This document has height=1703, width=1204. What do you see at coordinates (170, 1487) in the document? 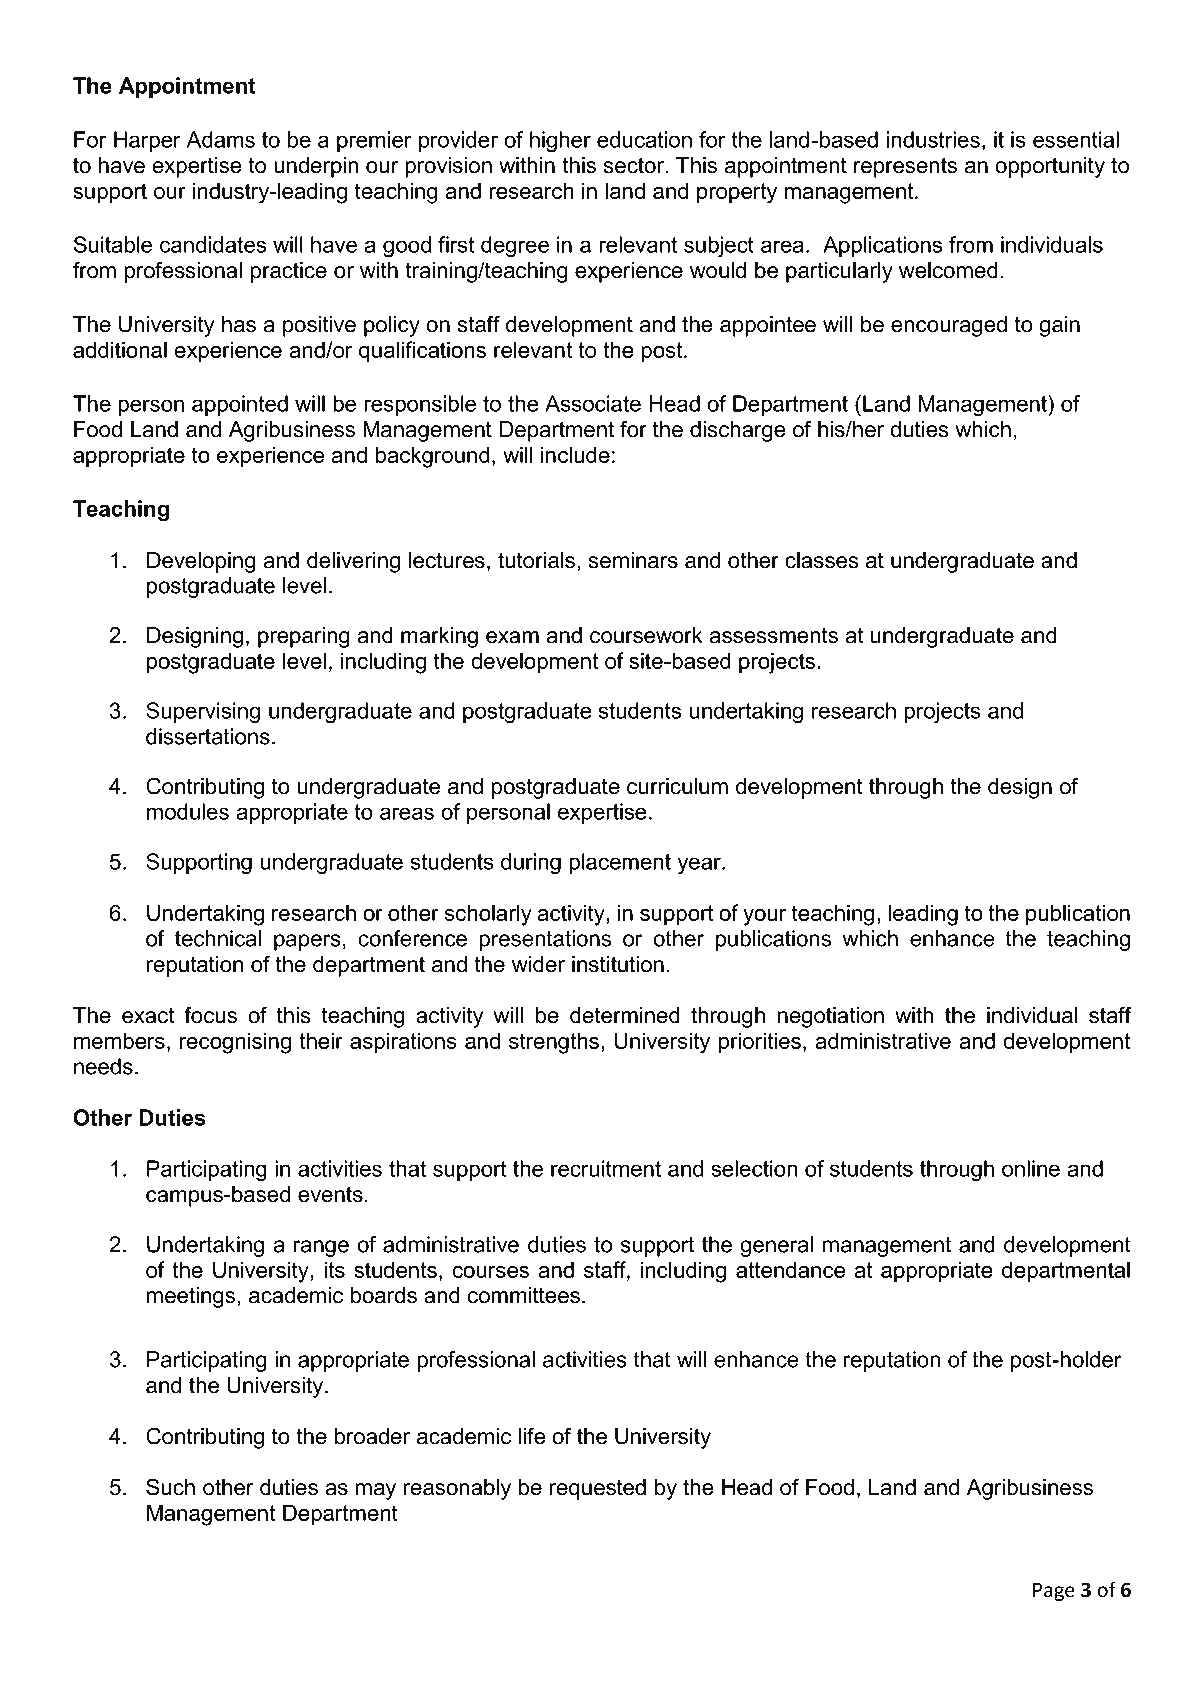
I see `Such` at bounding box center [170, 1487].
